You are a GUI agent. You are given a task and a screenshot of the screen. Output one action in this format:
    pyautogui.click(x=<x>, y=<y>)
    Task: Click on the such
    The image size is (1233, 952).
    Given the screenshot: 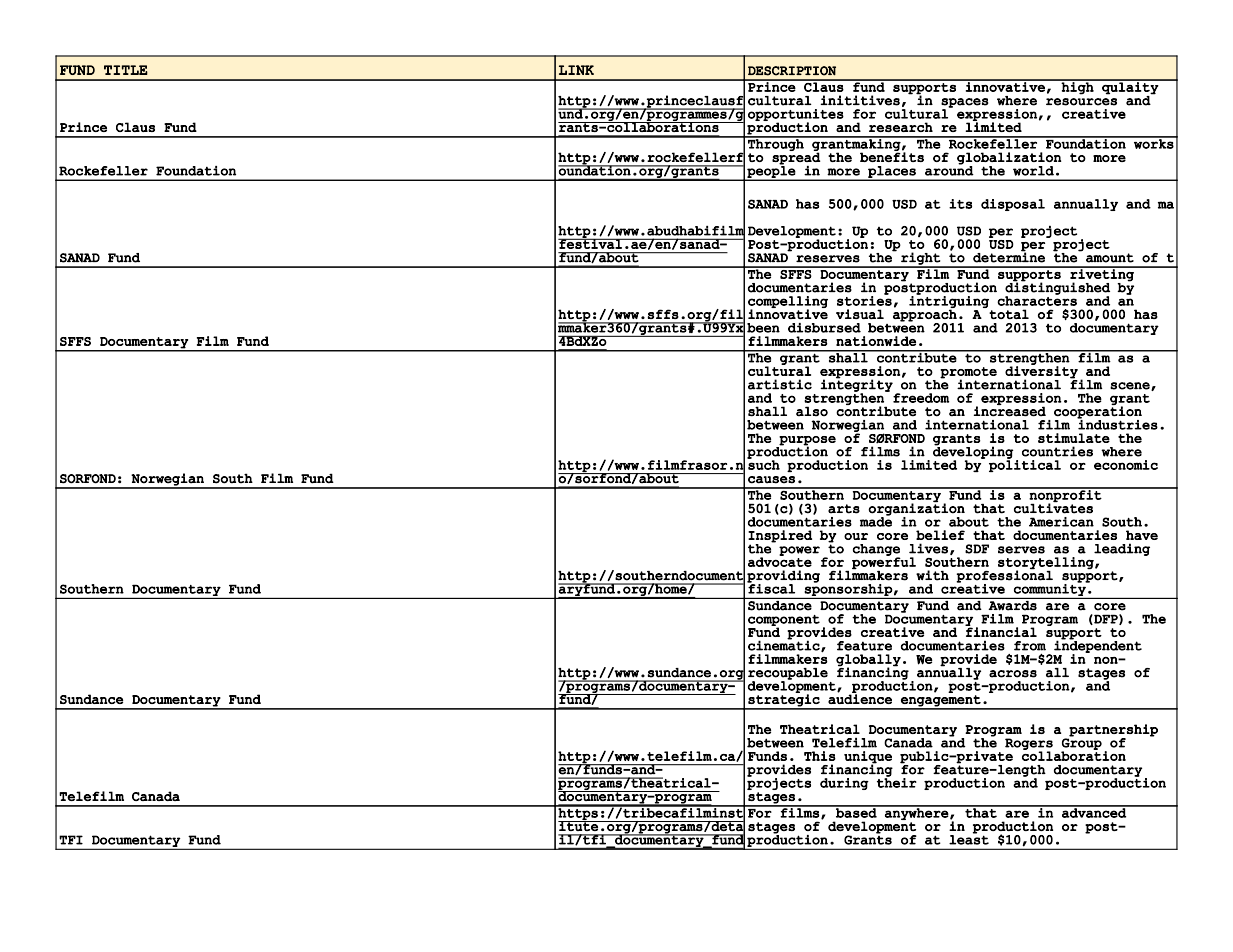 What is the action you would take?
    pyautogui.click(x=763, y=464)
